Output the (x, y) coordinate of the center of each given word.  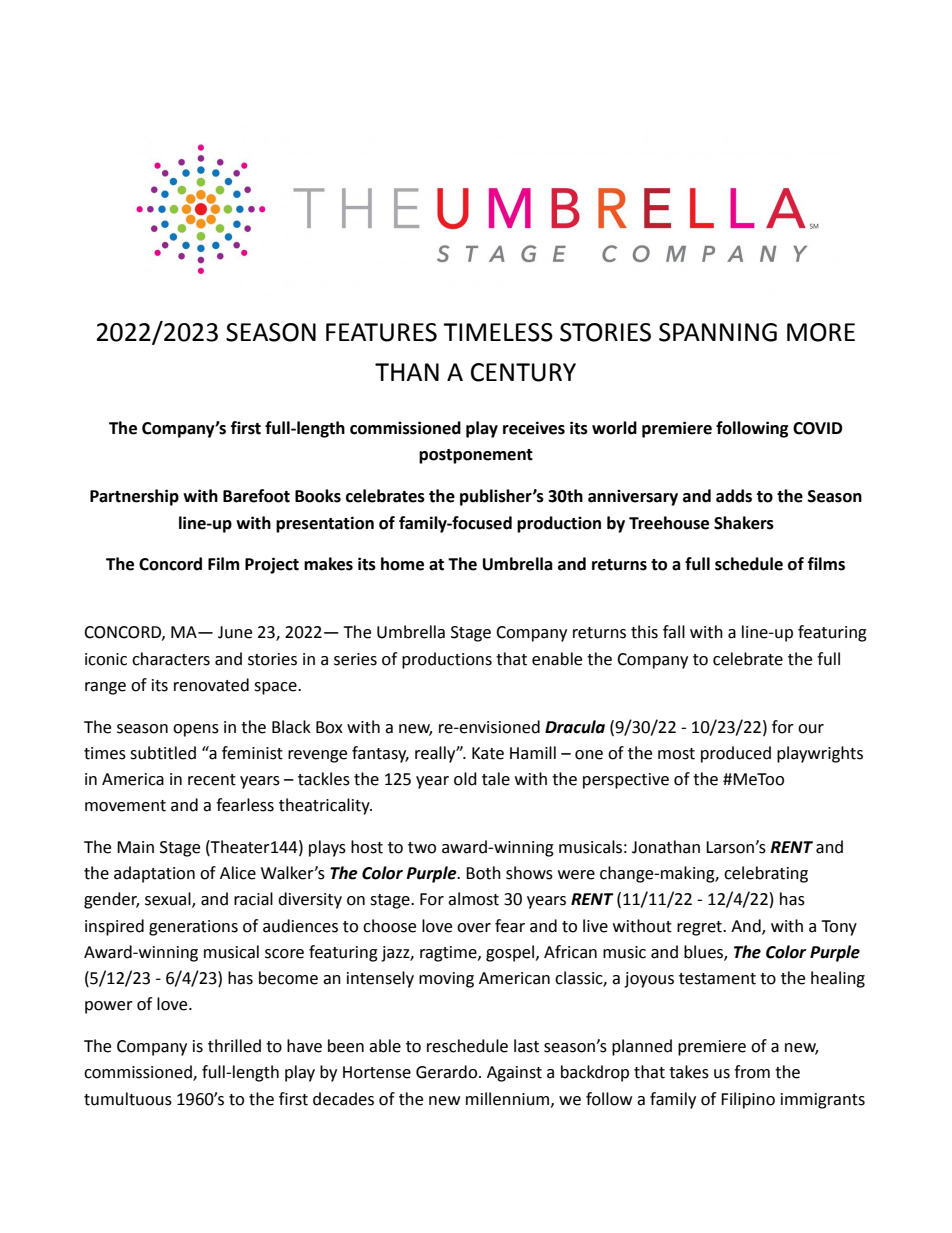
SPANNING (718, 332)
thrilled (234, 1046)
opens (196, 730)
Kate (488, 753)
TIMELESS (498, 332)
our (811, 729)
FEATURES (381, 332)
